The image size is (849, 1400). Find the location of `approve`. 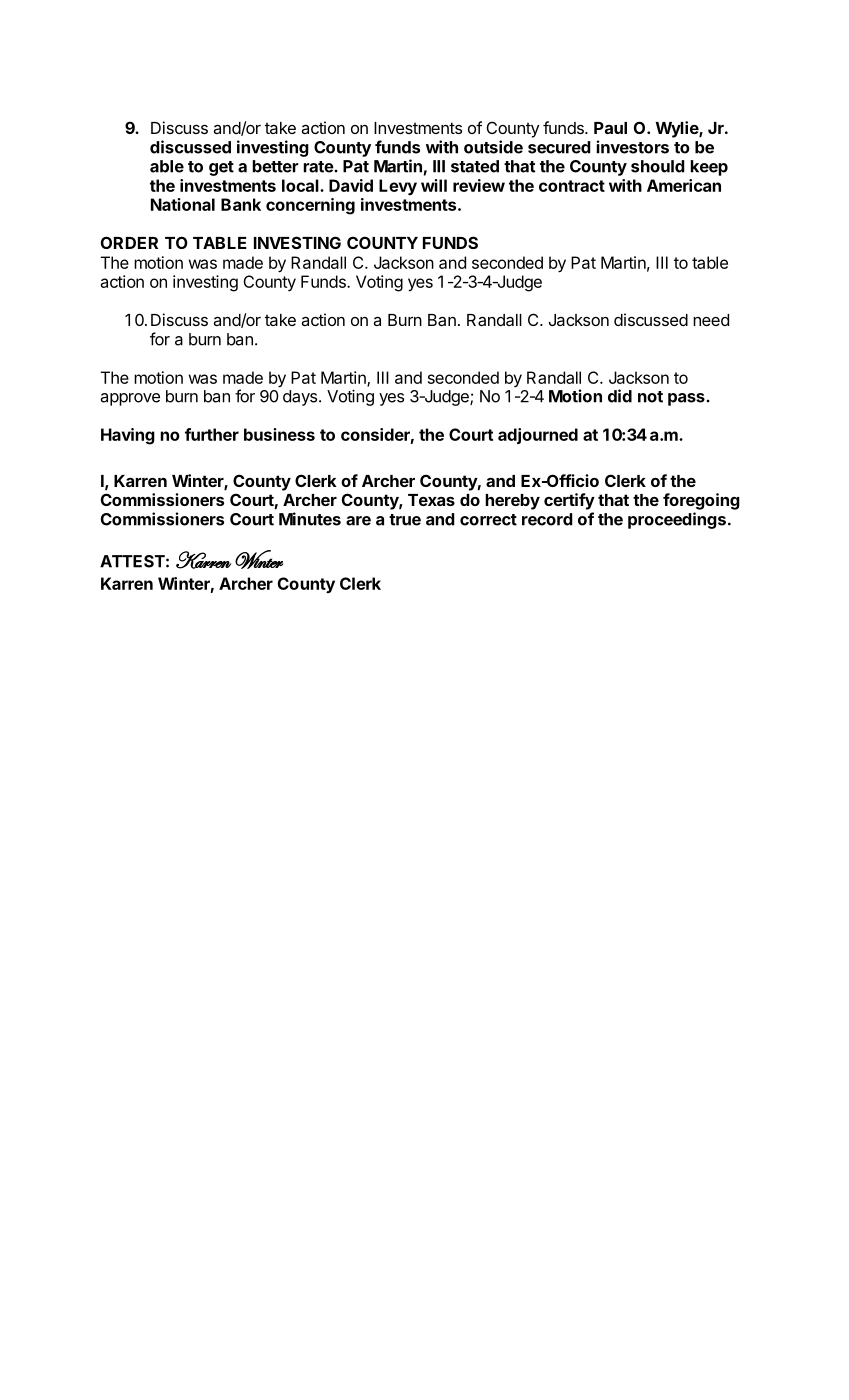

approve is located at coordinates (130, 399).
